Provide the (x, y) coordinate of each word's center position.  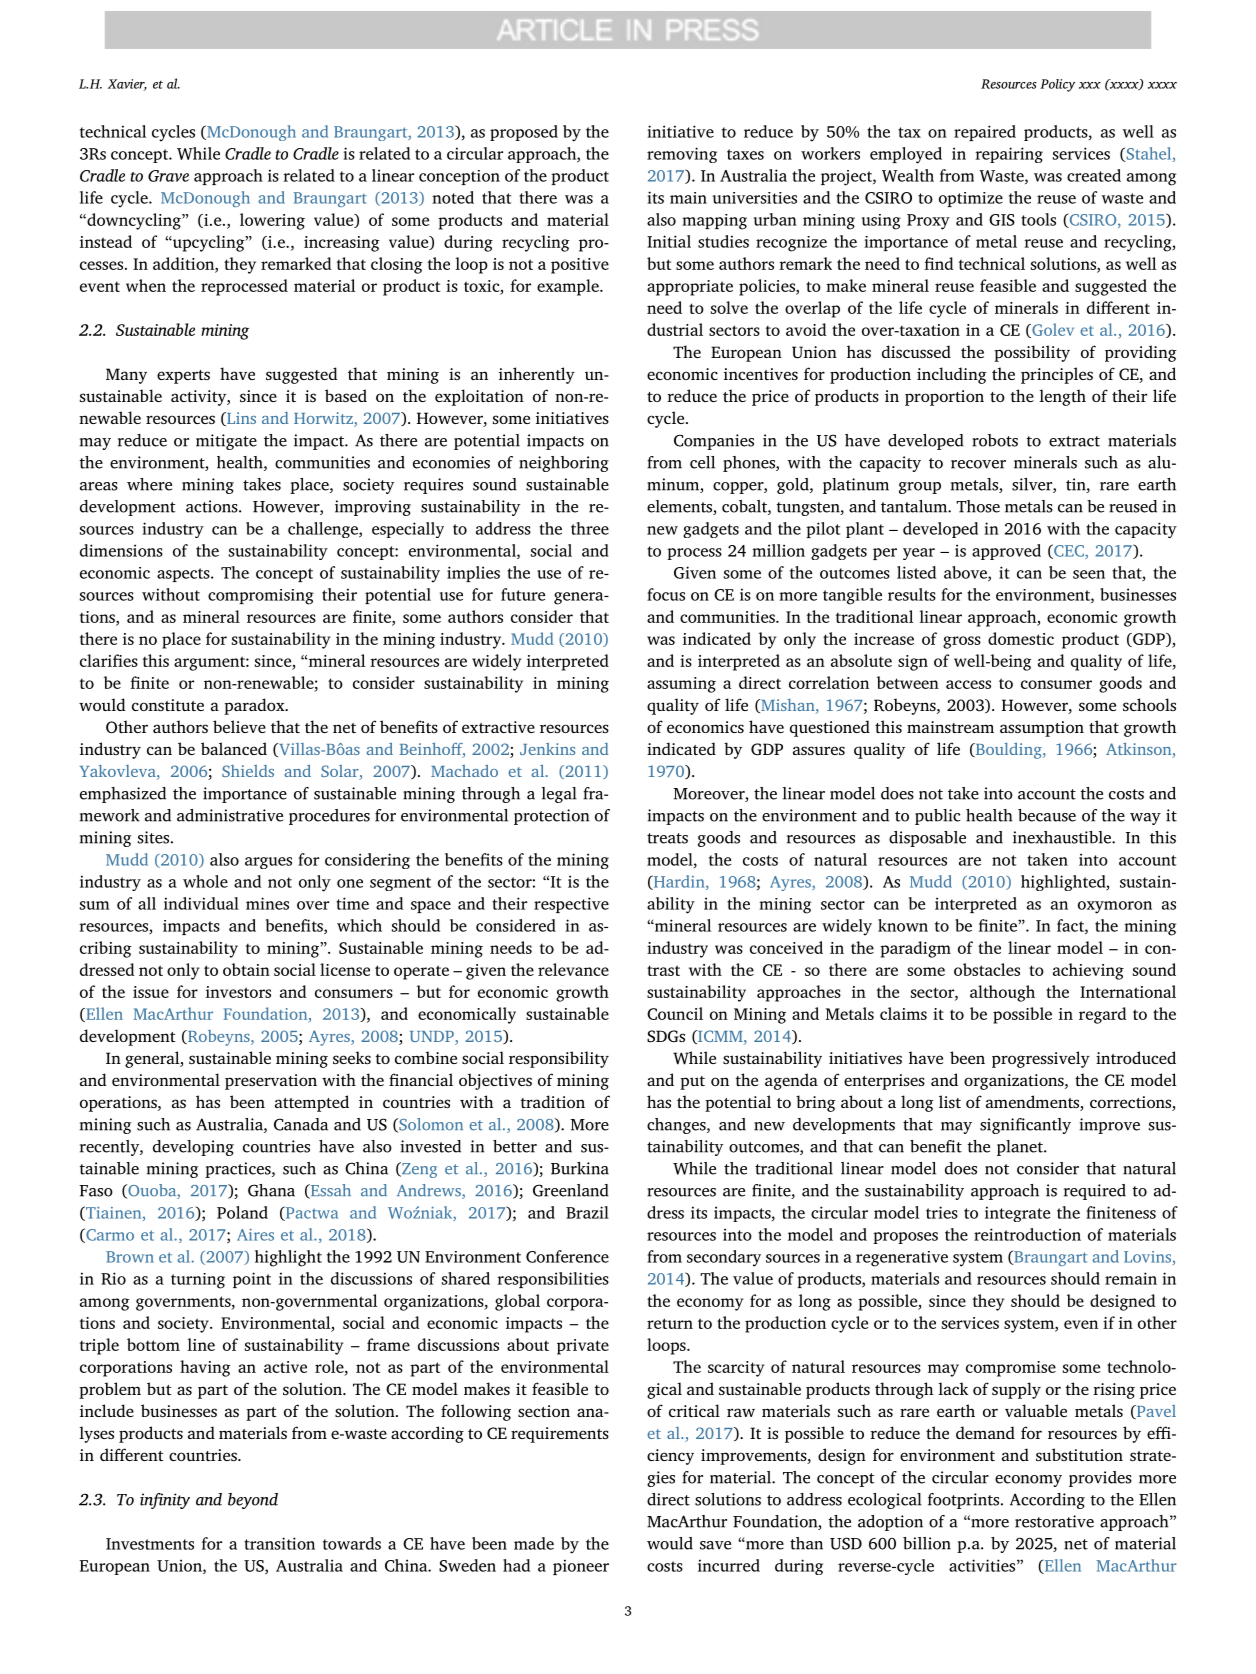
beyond (253, 1501)
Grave (168, 176)
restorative (1054, 1521)
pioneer (581, 1567)
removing (682, 155)
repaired (985, 133)
